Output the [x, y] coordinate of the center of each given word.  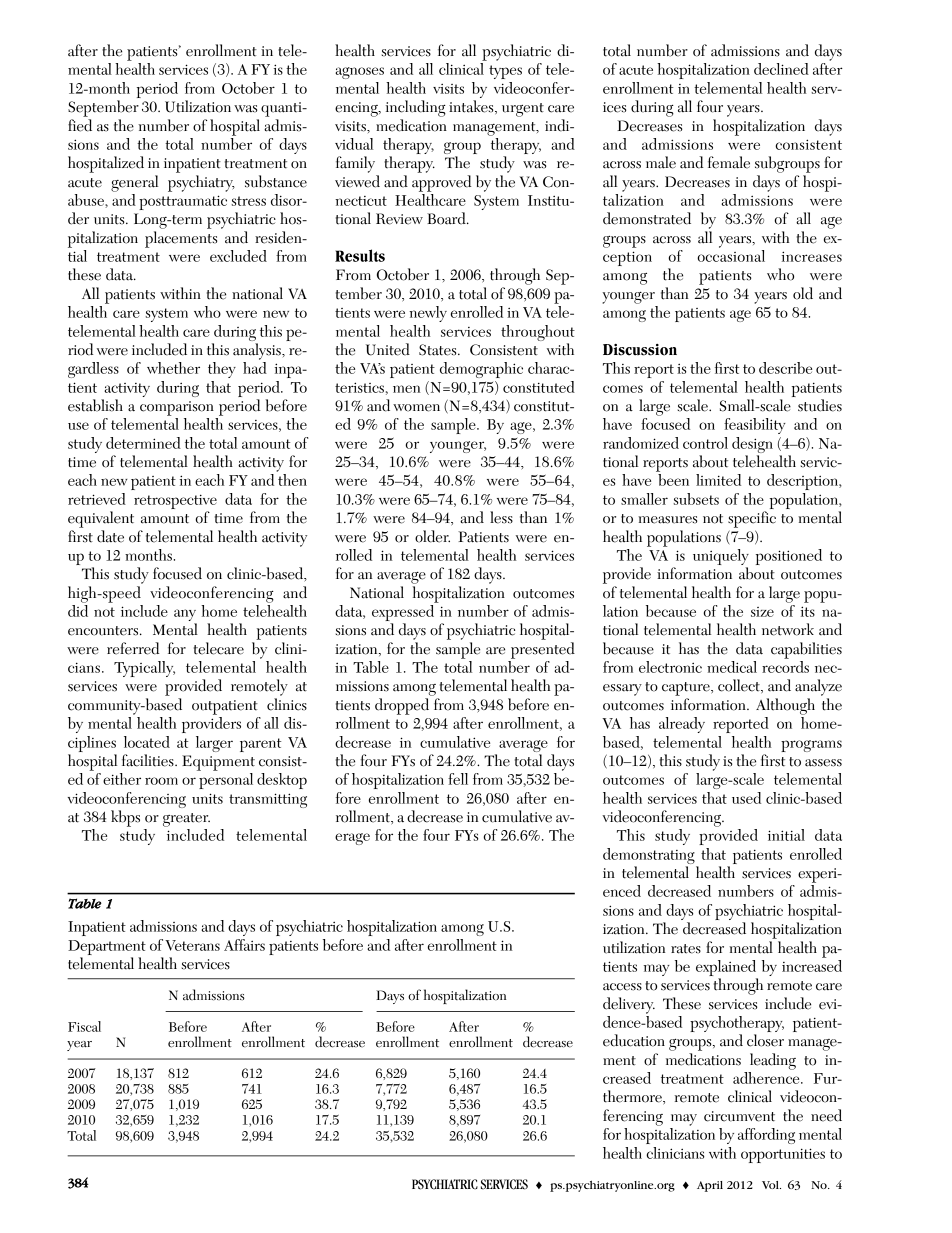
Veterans [192, 945]
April [710, 1186]
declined [781, 69]
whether [173, 368]
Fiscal [84, 1026]
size [762, 612]
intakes [472, 107]
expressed [404, 613]
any [185, 616]
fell [458, 779]
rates [686, 949]
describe [785, 368]
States [439, 350]
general [134, 183]
